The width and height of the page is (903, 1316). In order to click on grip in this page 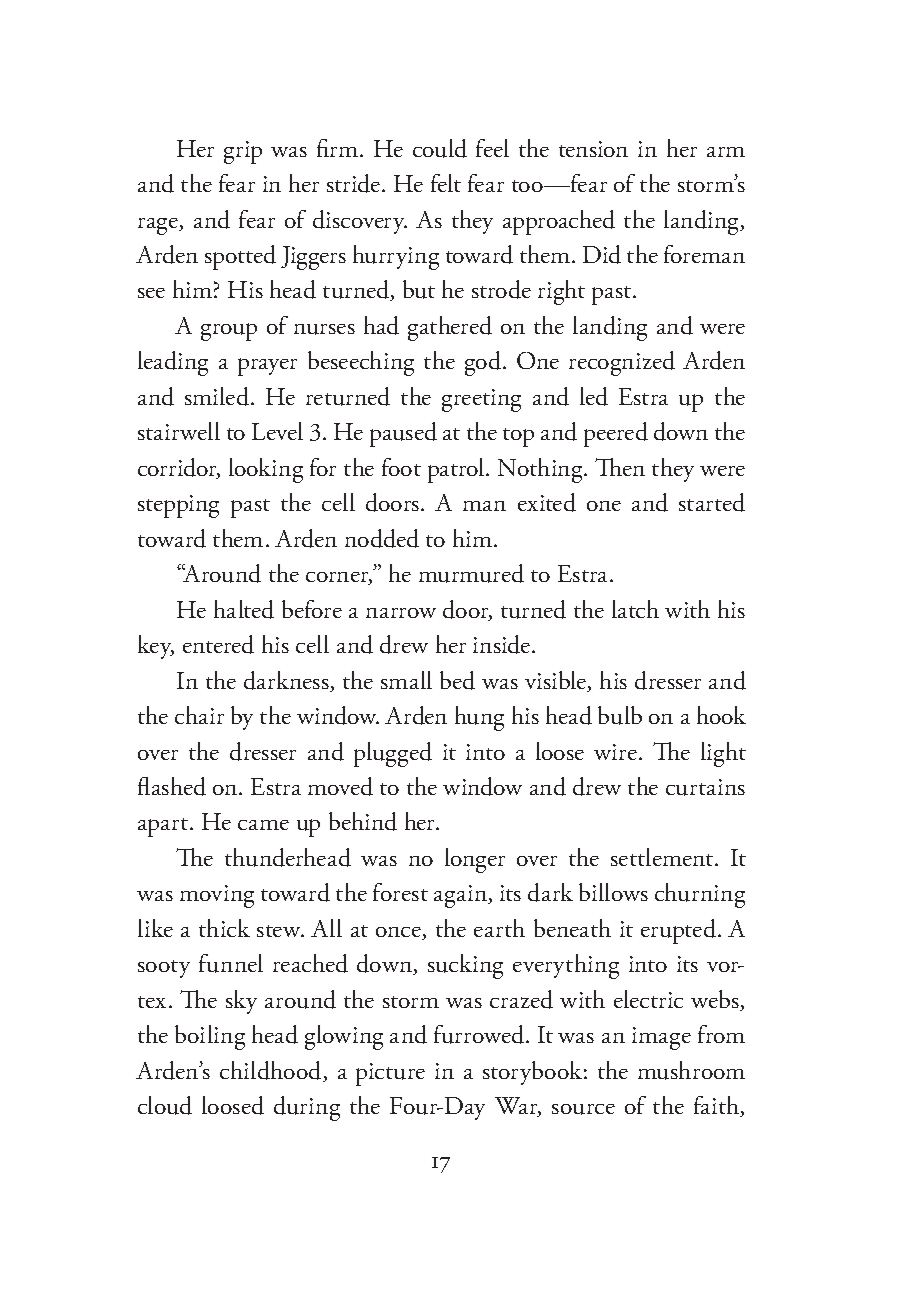, I will do `click(243, 152)`.
